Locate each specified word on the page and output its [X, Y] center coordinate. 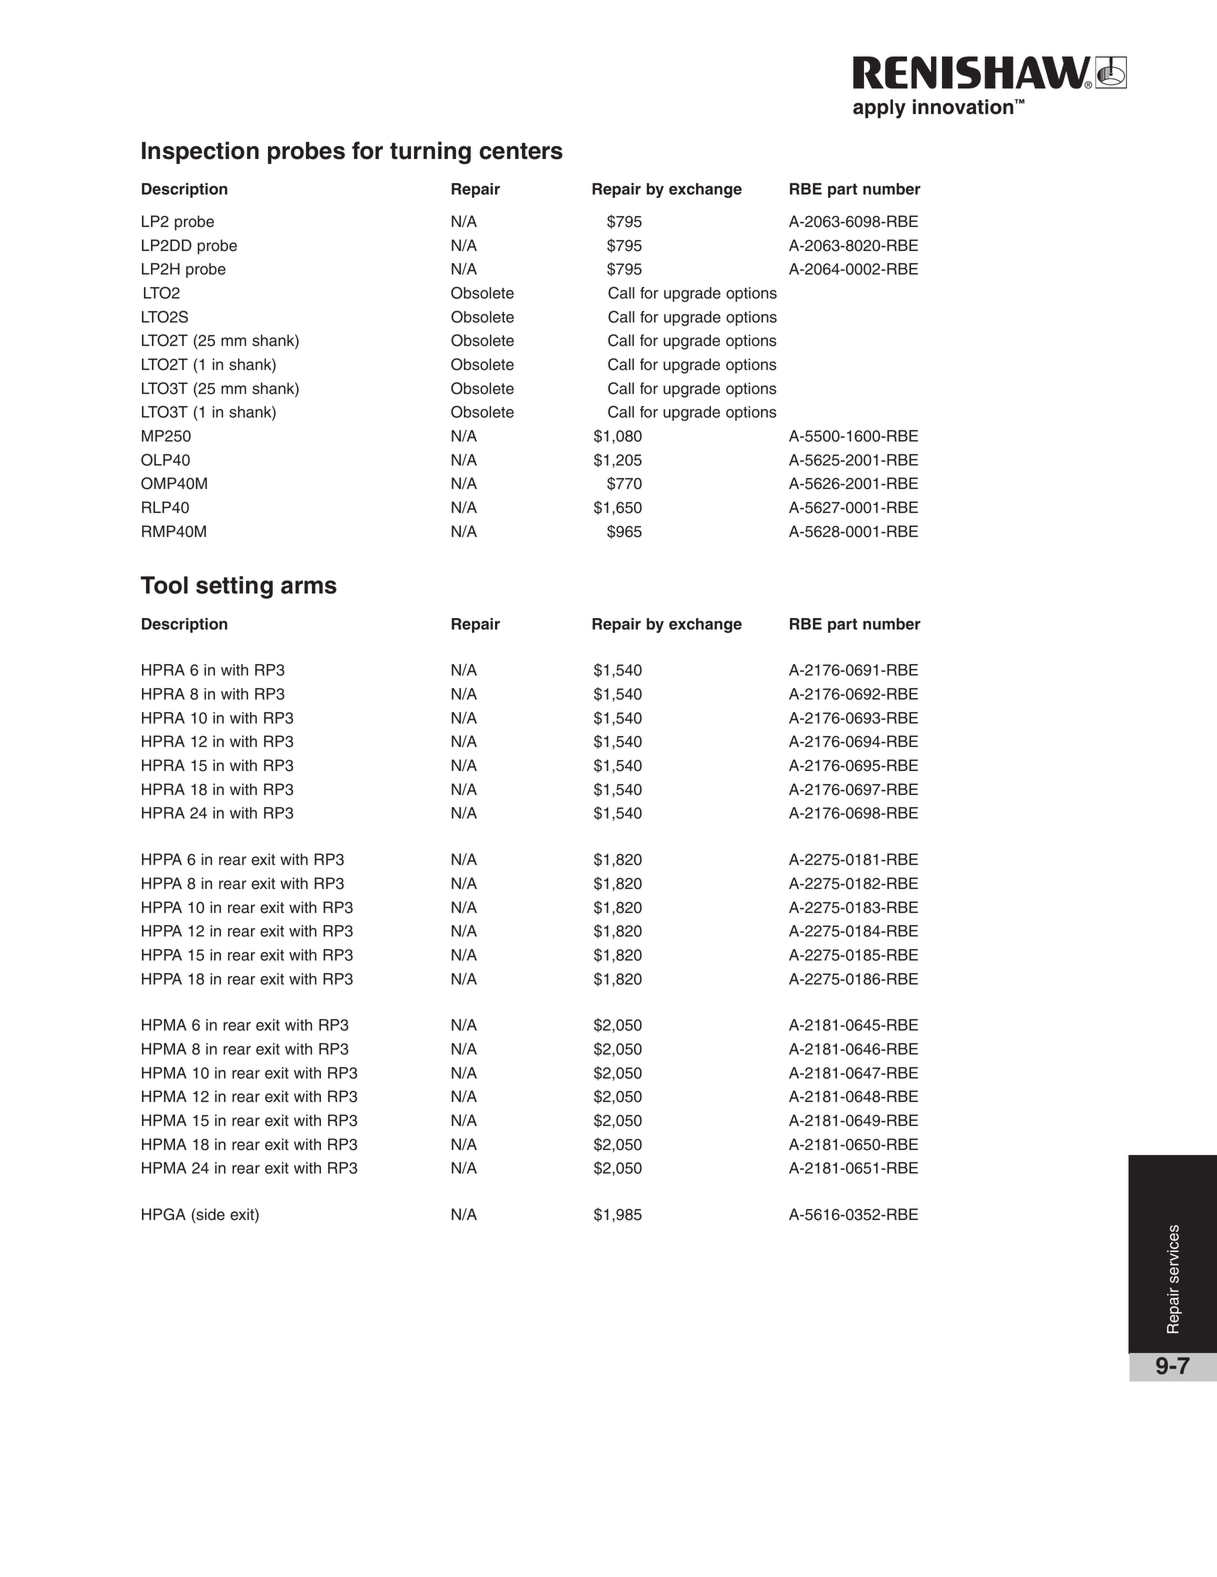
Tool [164, 585]
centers [521, 151]
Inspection [200, 152]
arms [309, 587]
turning [430, 152]
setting [234, 587]
